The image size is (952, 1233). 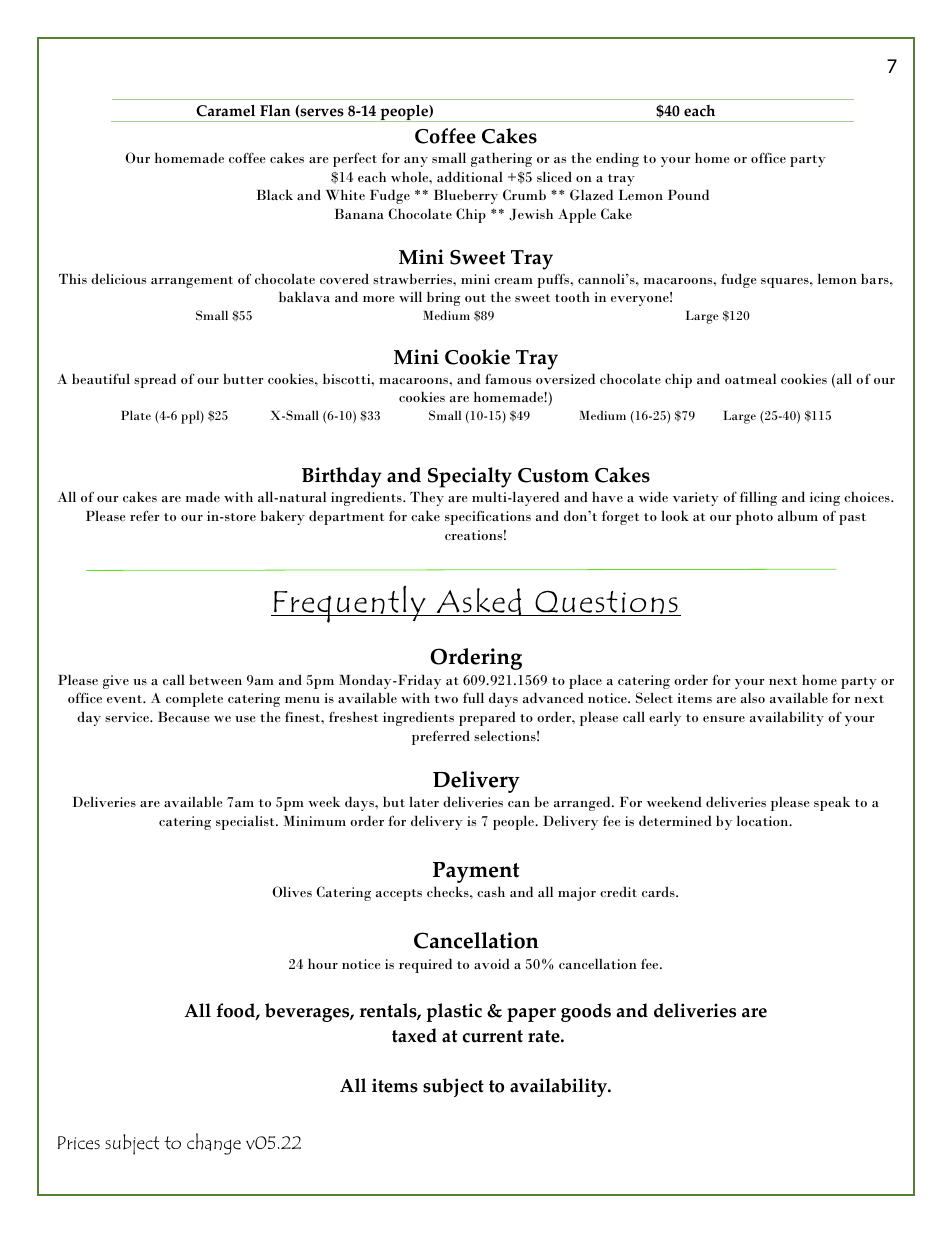 I want to click on bakery, so click(x=282, y=517).
